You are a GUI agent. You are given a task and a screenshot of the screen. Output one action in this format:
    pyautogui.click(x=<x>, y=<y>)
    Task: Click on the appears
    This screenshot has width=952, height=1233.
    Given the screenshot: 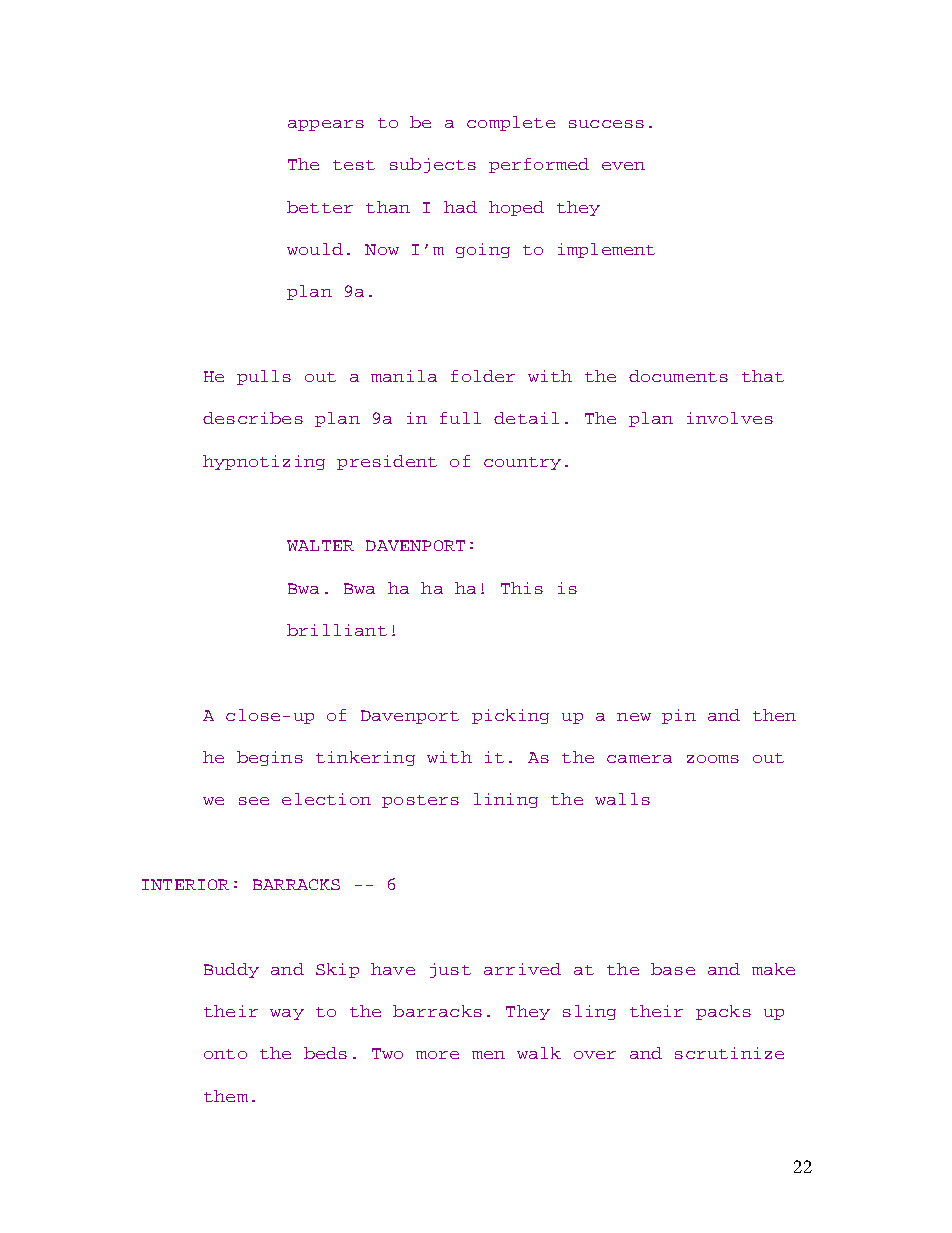 What is the action you would take?
    pyautogui.click(x=326, y=125)
